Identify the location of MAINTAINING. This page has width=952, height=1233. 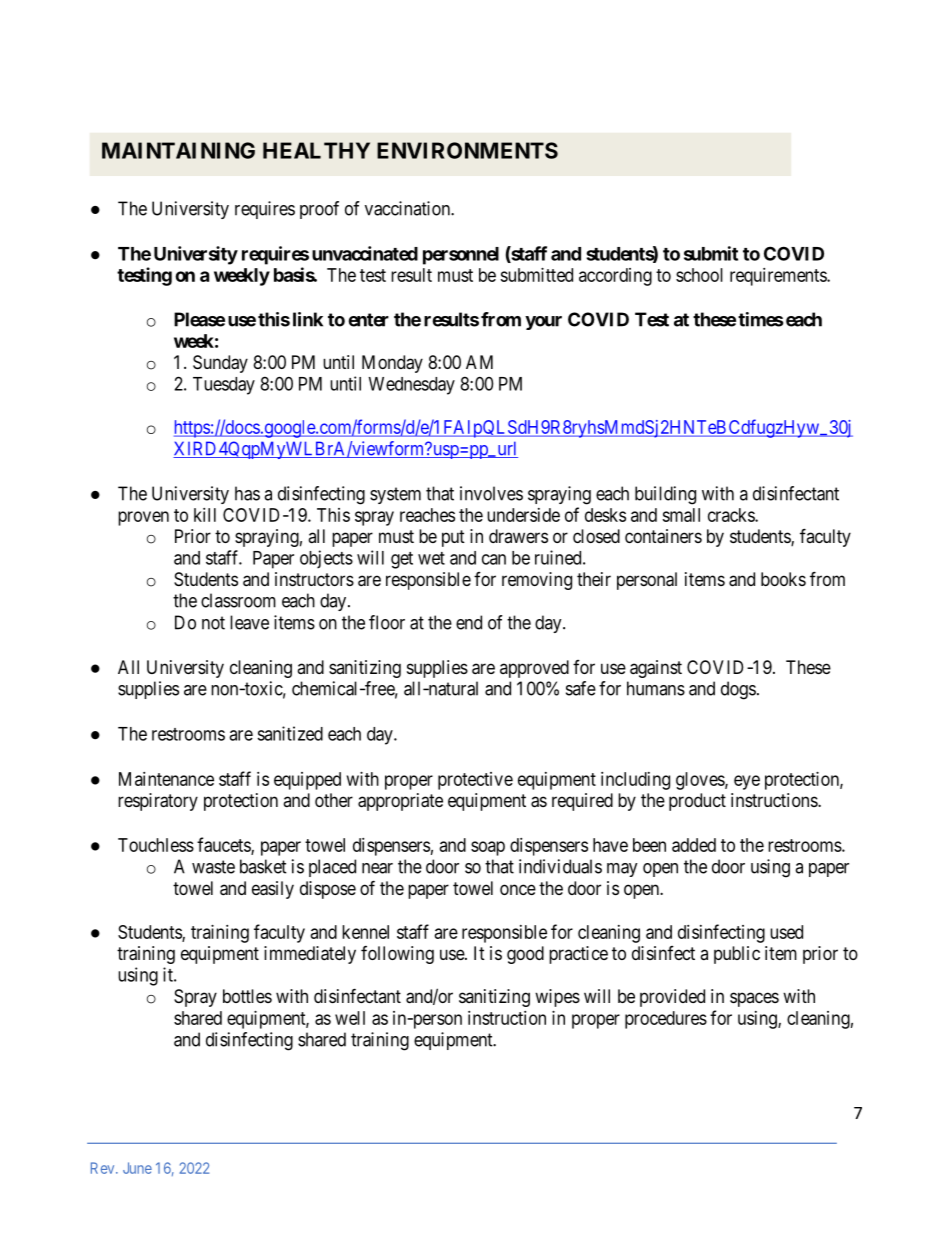
(178, 150).
